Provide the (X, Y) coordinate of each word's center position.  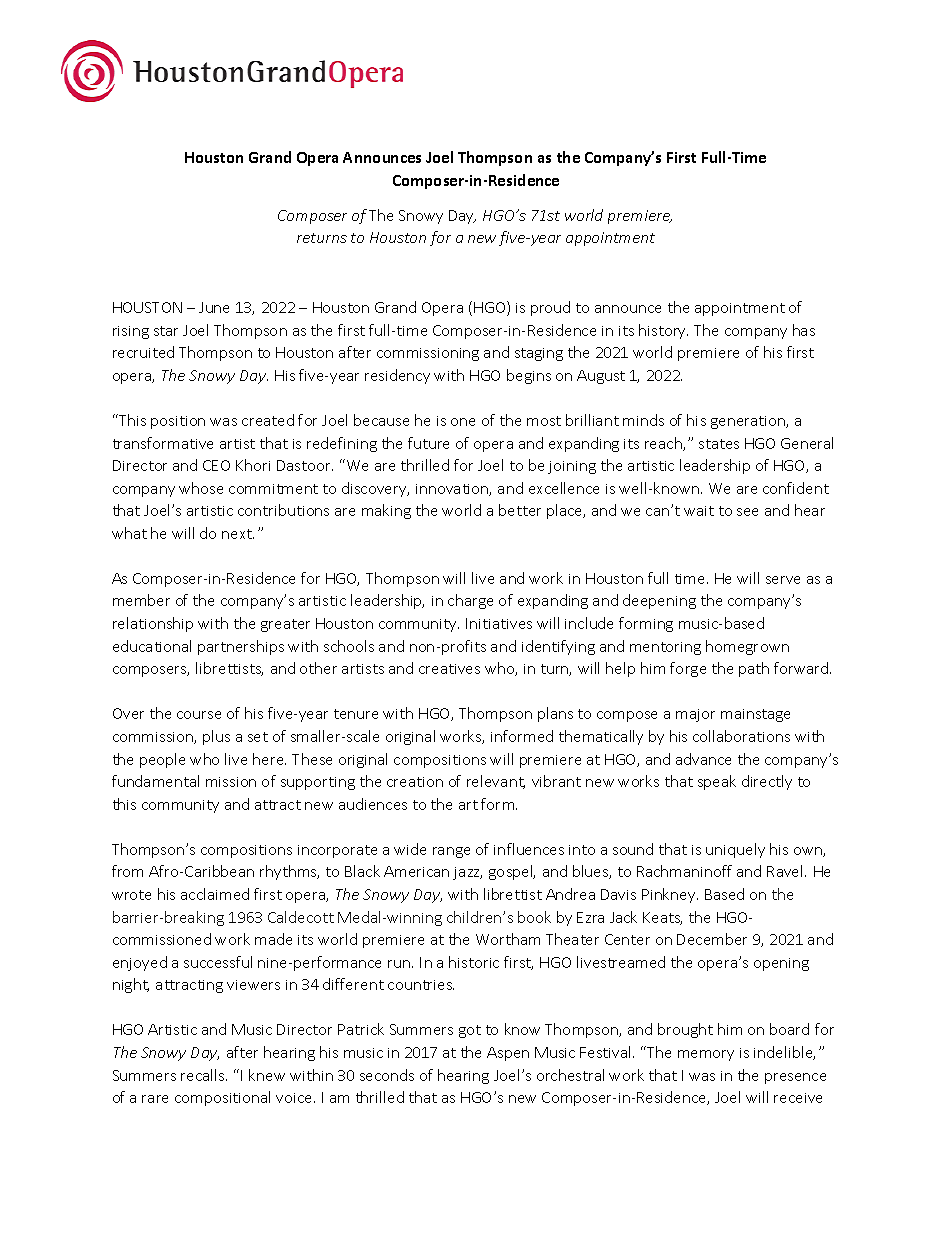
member (141, 600)
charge (470, 601)
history (663, 331)
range (451, 852)
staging (539, 354)
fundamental (155, 781)
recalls (204, 1075)
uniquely (735, 850)
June (214, 307)
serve (783, 580)
